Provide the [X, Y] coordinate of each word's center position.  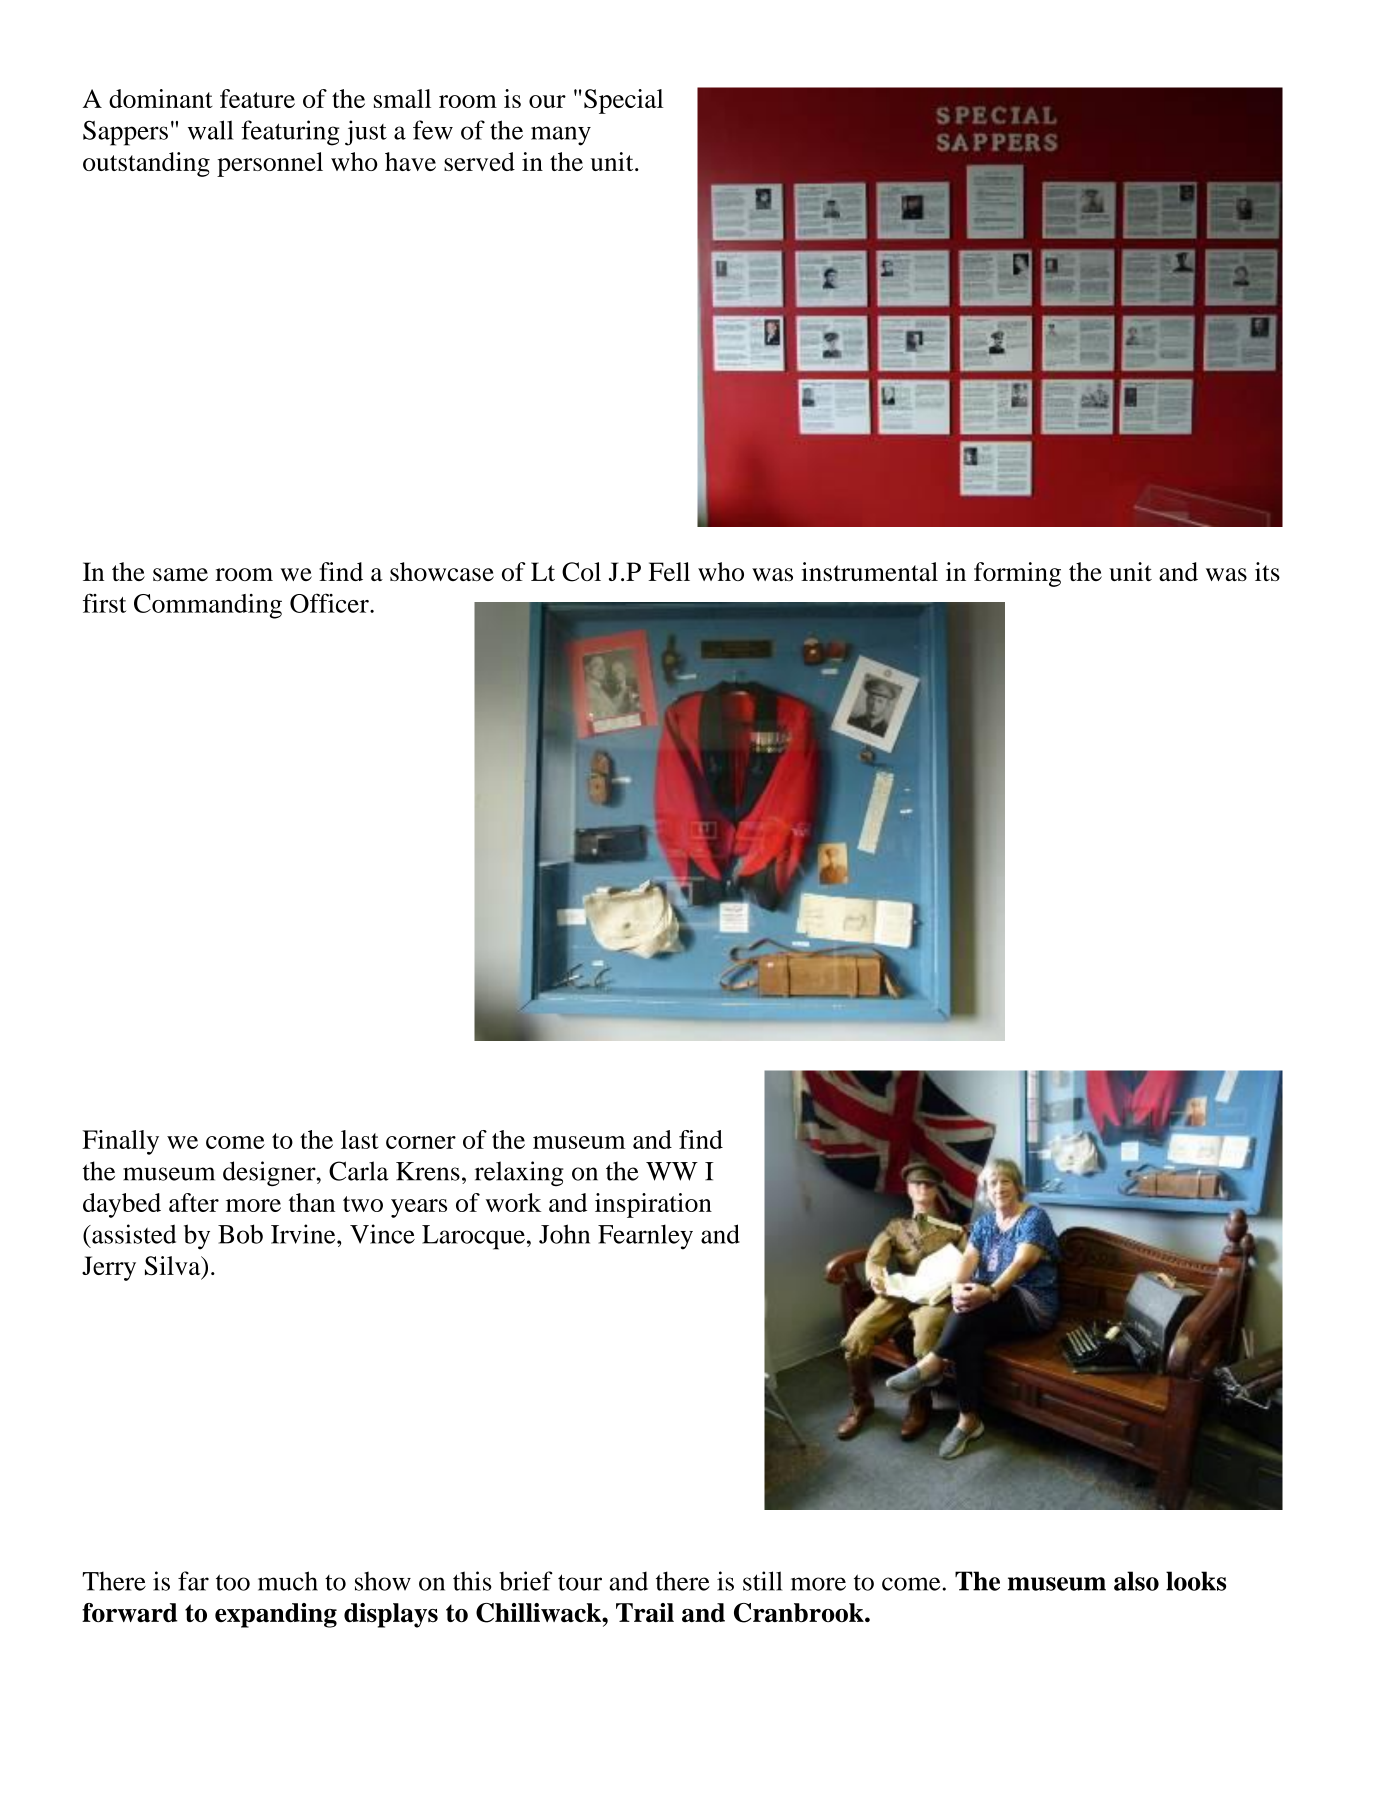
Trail [645, 1612]
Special [623, 101]
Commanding [208, 606]
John [564, 1234]
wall [211, 130]
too [233, 1582]
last [360, 1139]
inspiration [653, 1205]
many [561, 136]
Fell [669, 571]
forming [1017, 574]
